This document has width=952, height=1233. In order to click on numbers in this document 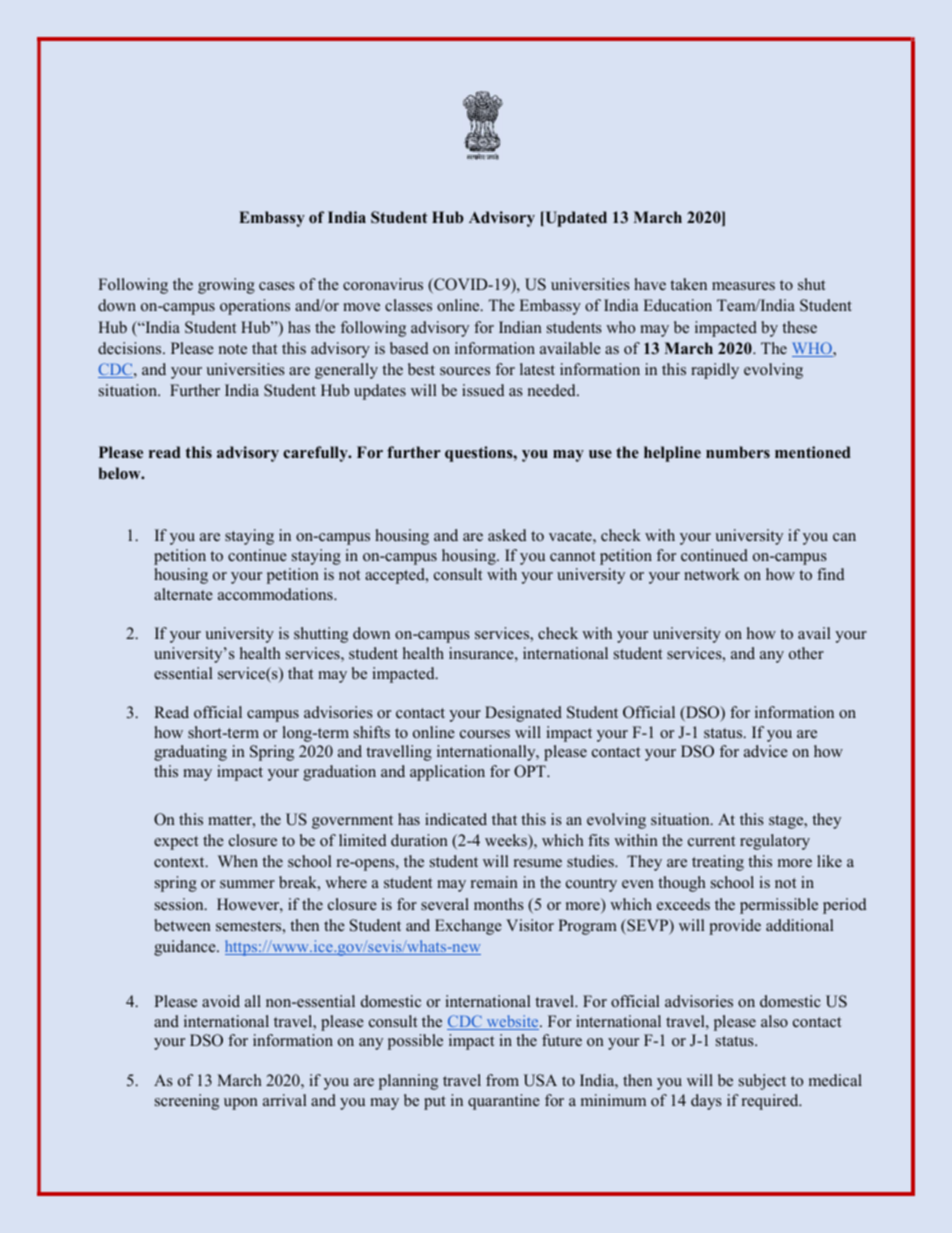, I will do `click(738, 452)`.
